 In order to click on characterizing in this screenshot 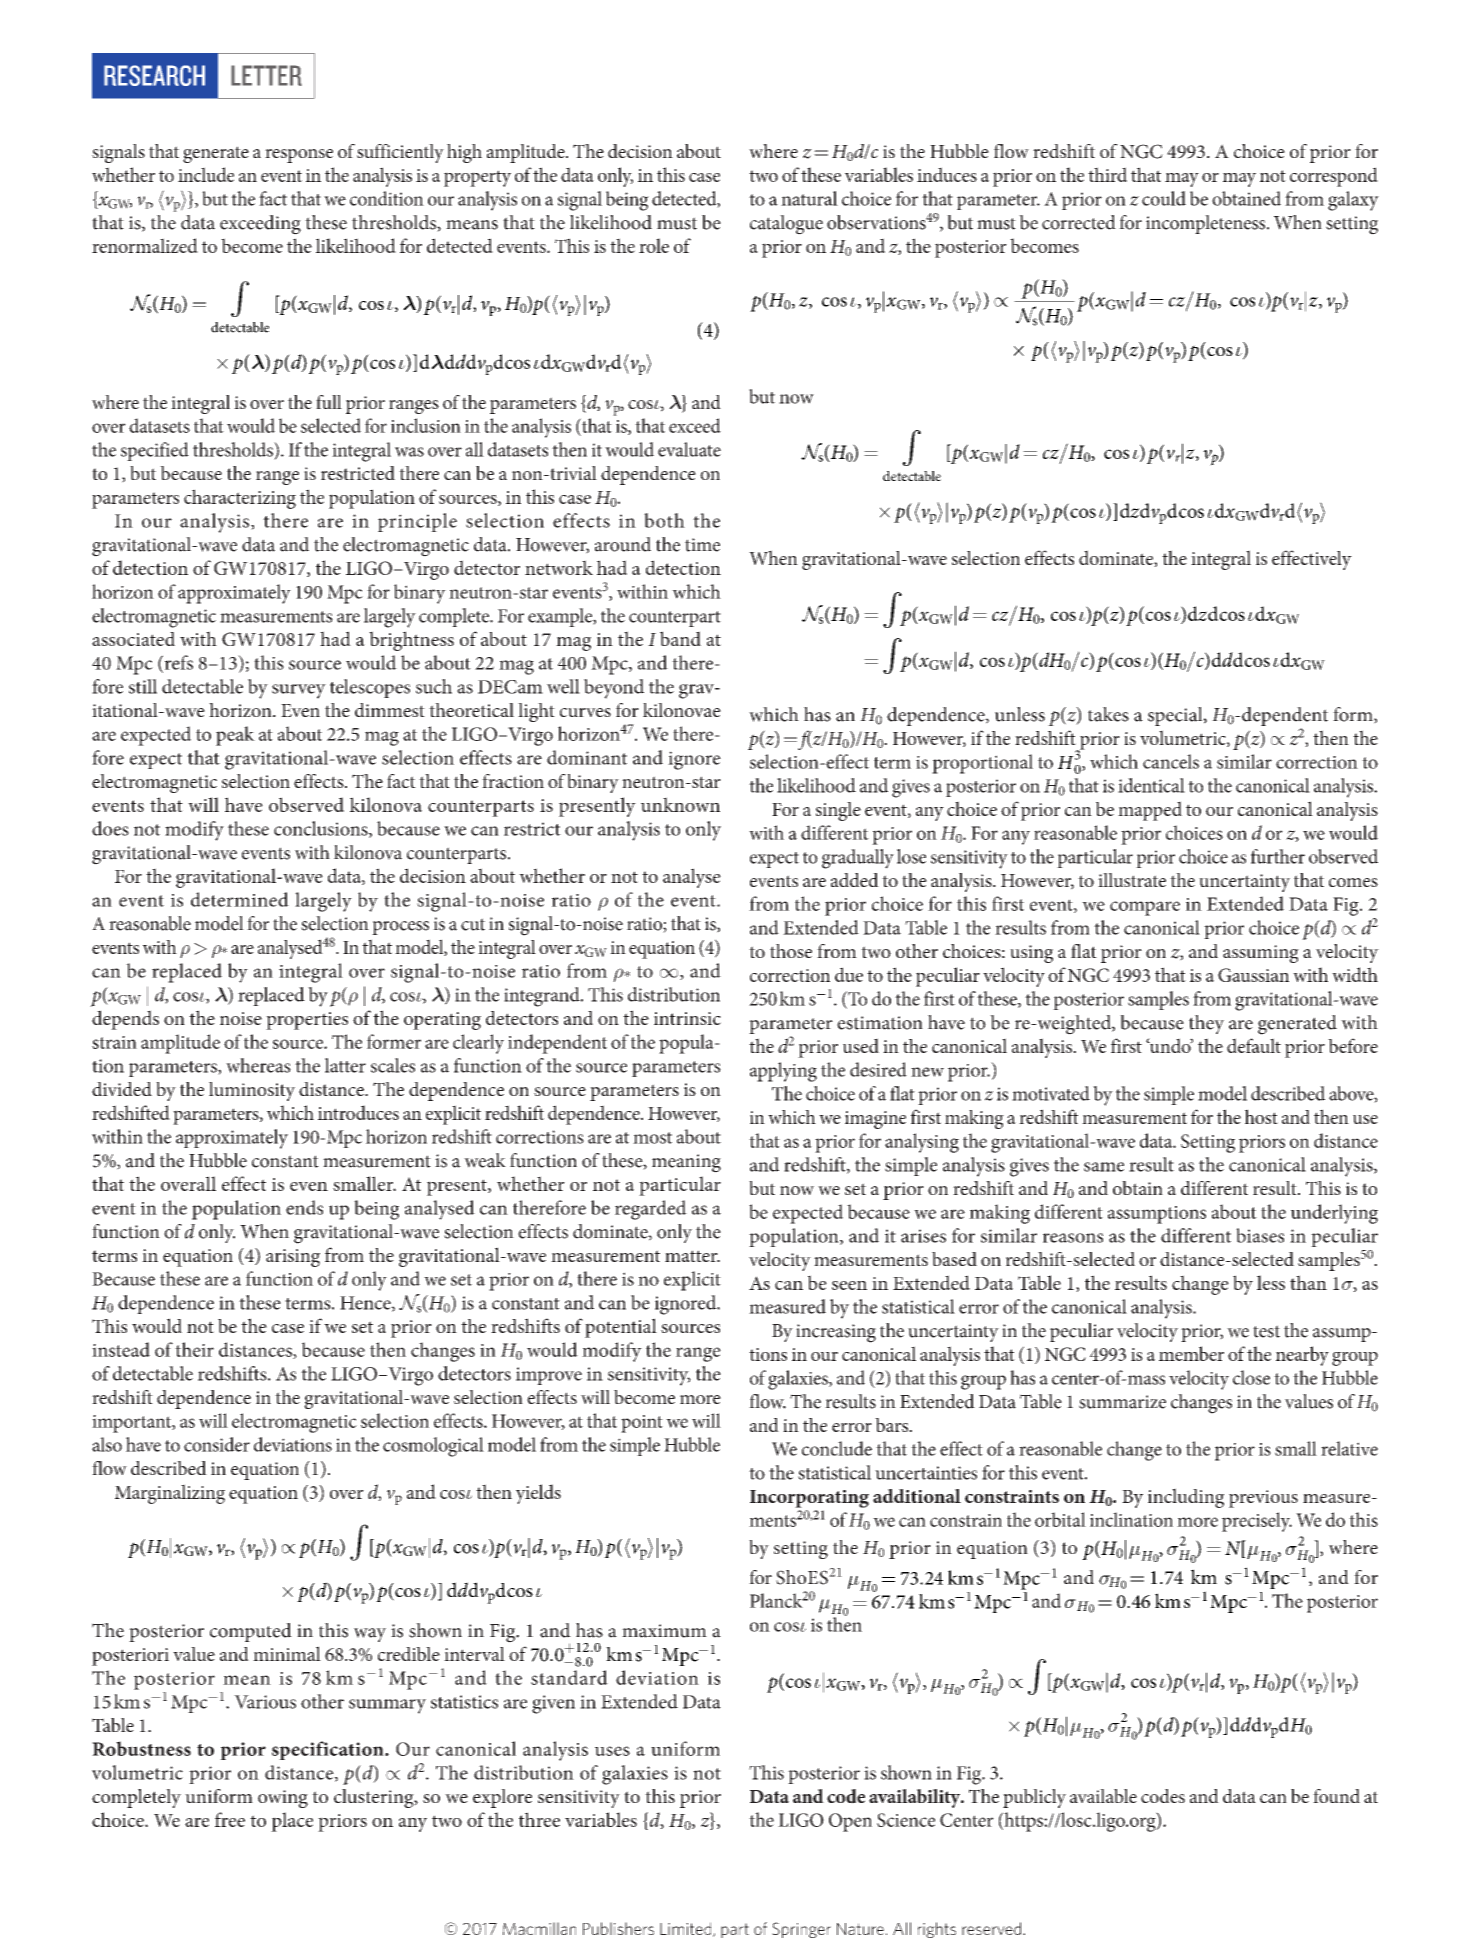, I will do `click(240, 499)`.
